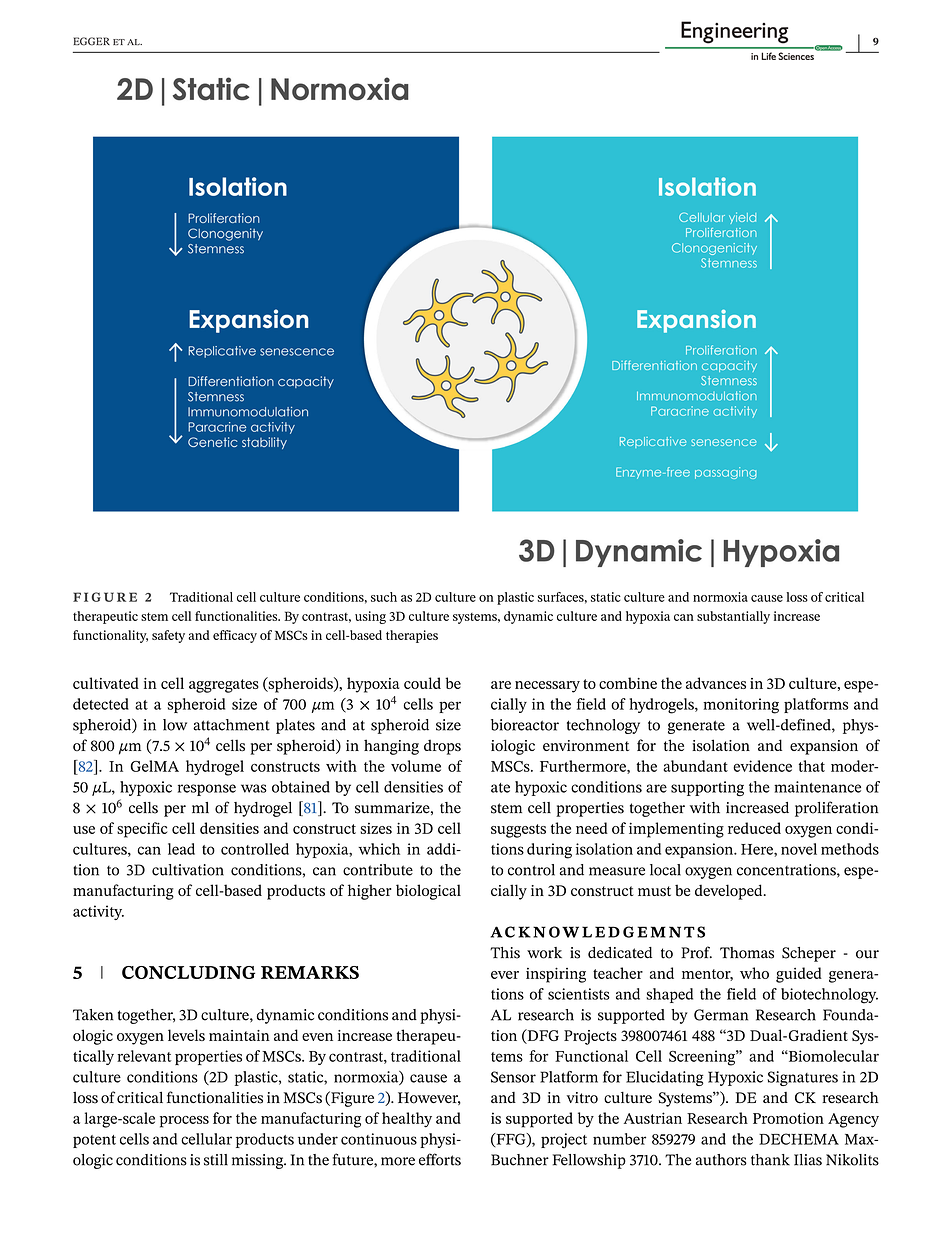  What do you see at coordinates (733, 617) in the image?
I see `substantially` at bounding box center [733, 617].
